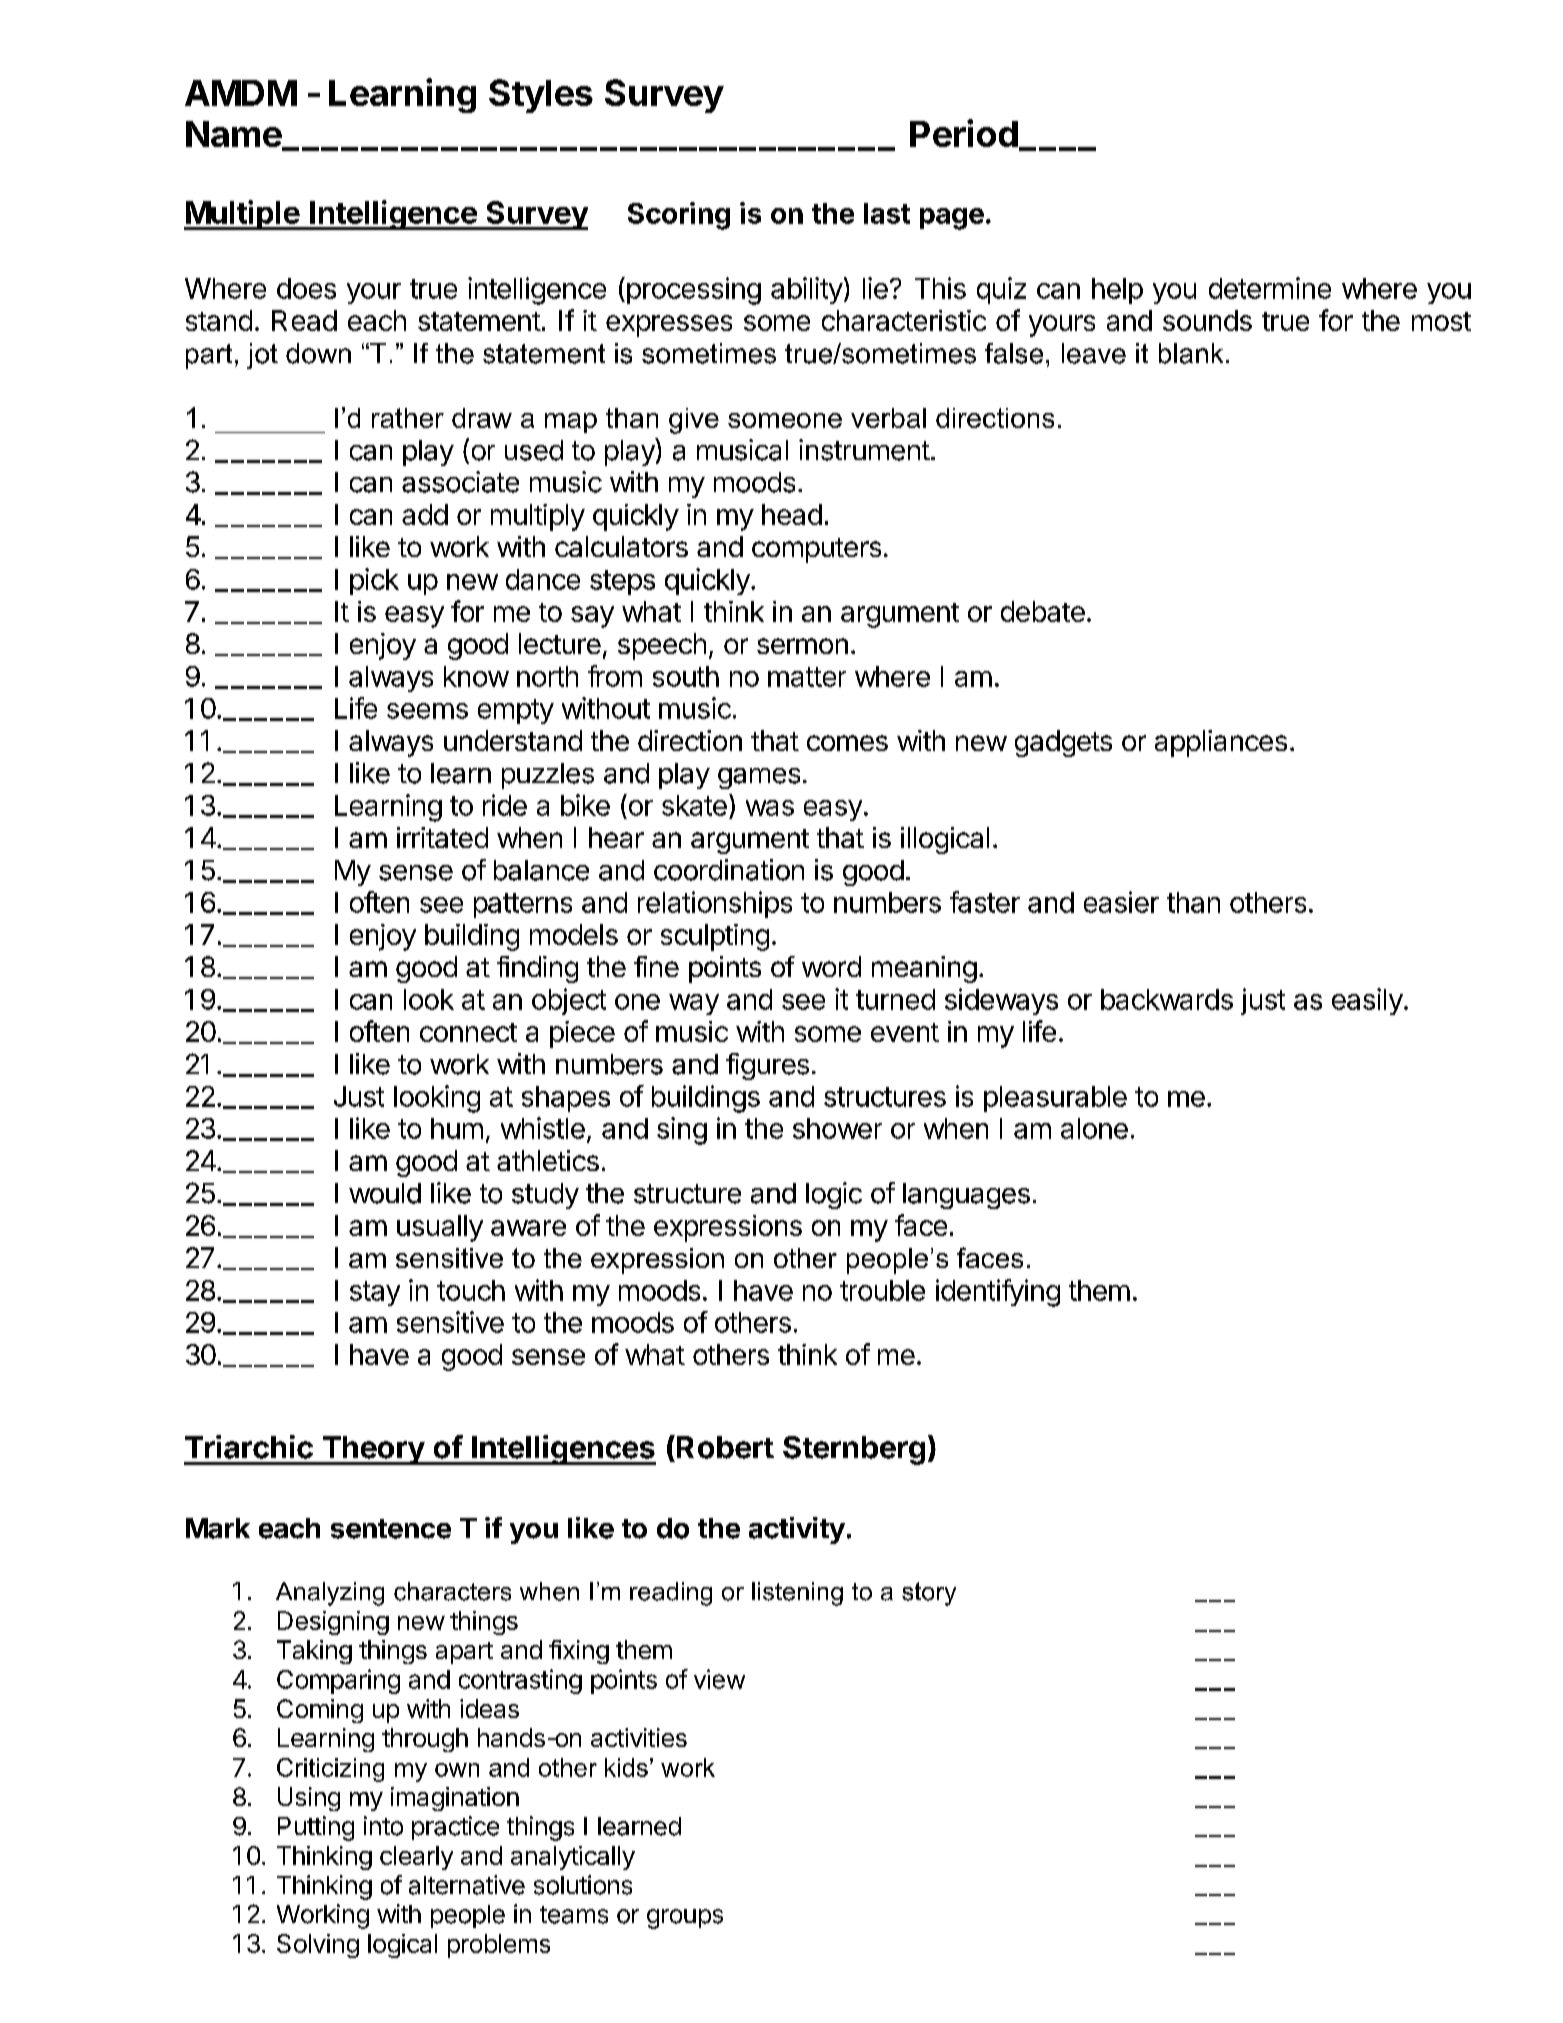 The image size is (1563, 2023). I want to click on story, so click(929, 1594).
